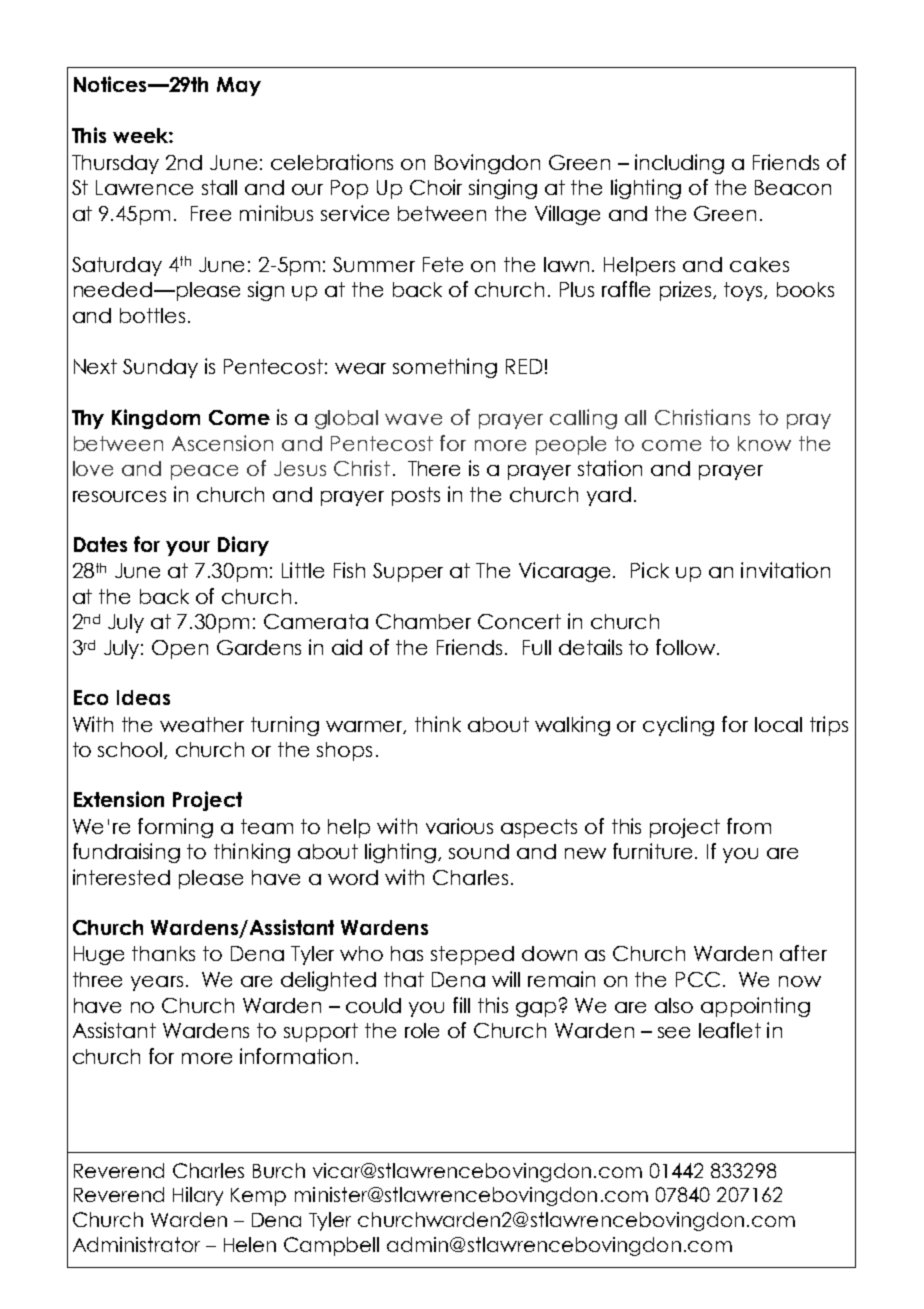 The width and height of the screenshot is (924, 1309). What do you see at coordinates (198, 1196) in the screenshot?
I see `Hilary` at bounding box center [198, 1196].
